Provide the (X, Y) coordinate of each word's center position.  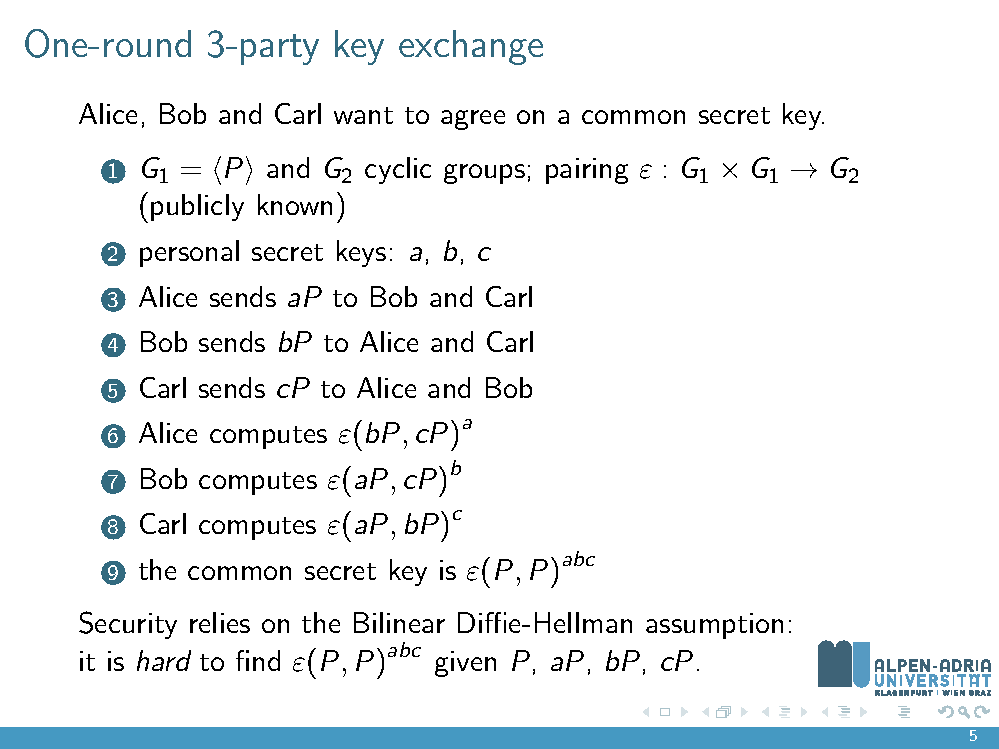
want (363, 115)
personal (189, 253)
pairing (587, 171)
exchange (471, 47)
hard (164, 660)
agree (473, 120)
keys (361, 253)
